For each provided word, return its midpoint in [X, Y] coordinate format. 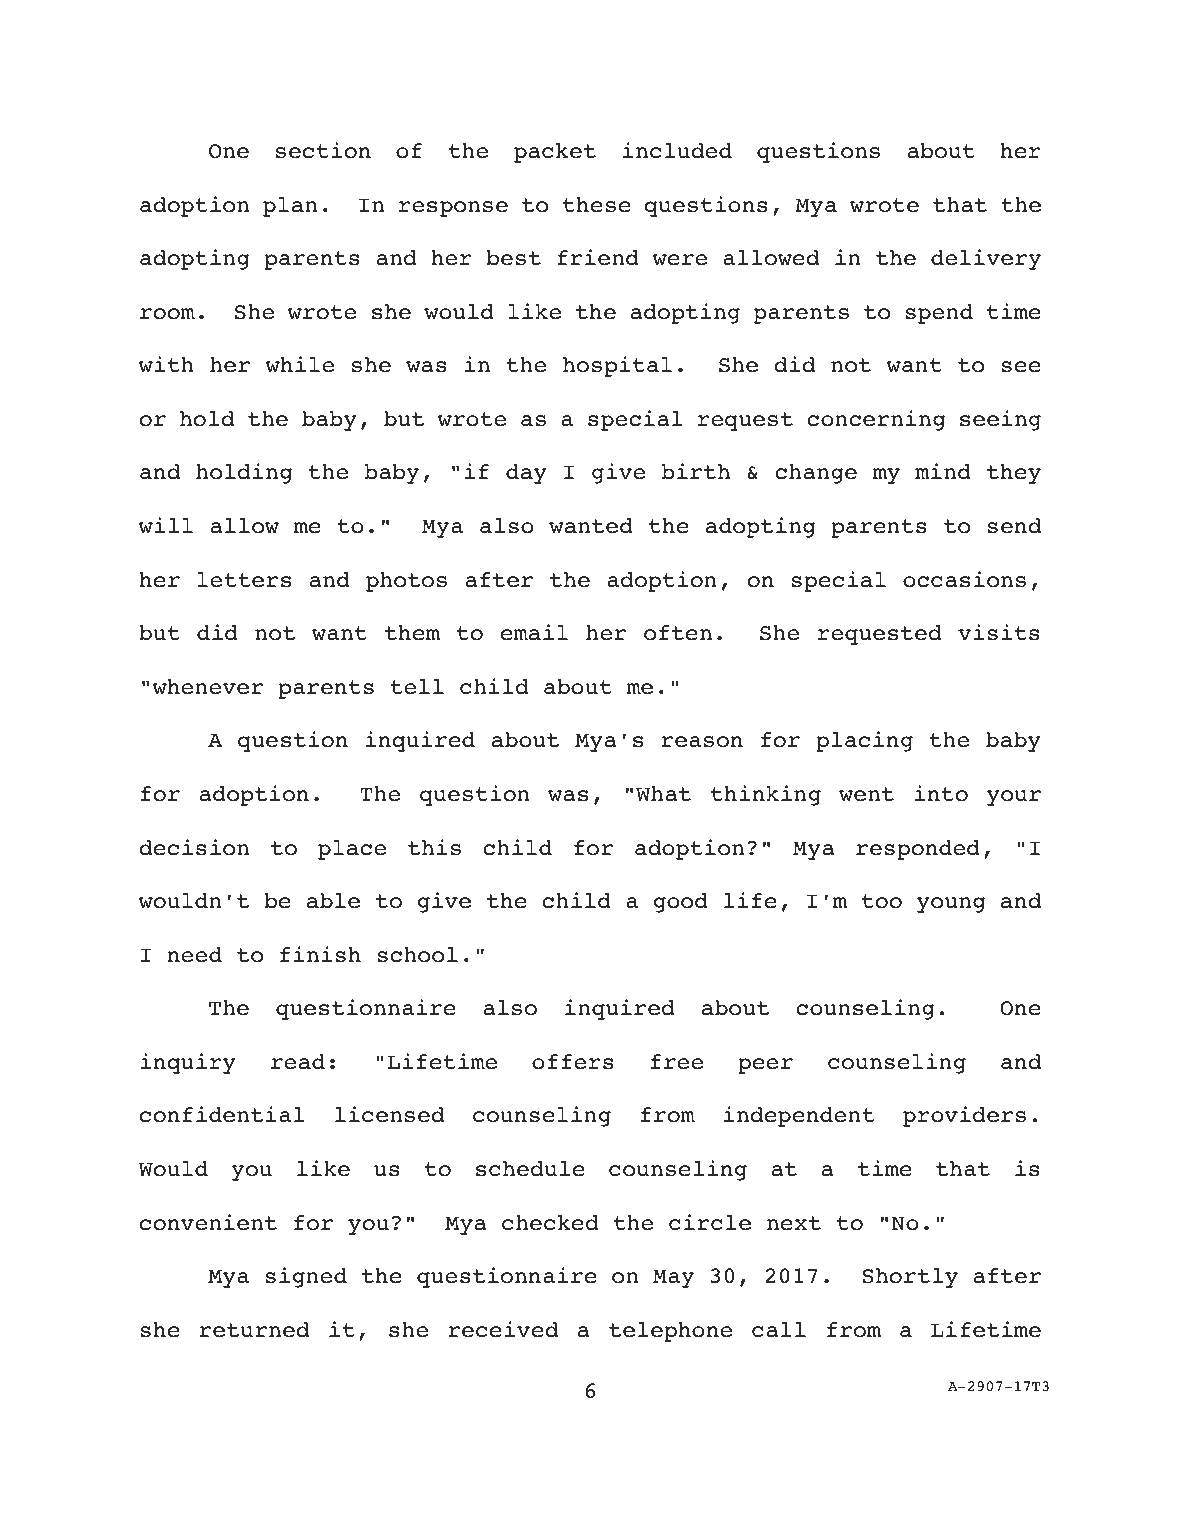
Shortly [910, 1278]
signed [306, 1277]
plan [290, 207]
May [673, 1278]
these [597, 205]
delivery [986, 259]
